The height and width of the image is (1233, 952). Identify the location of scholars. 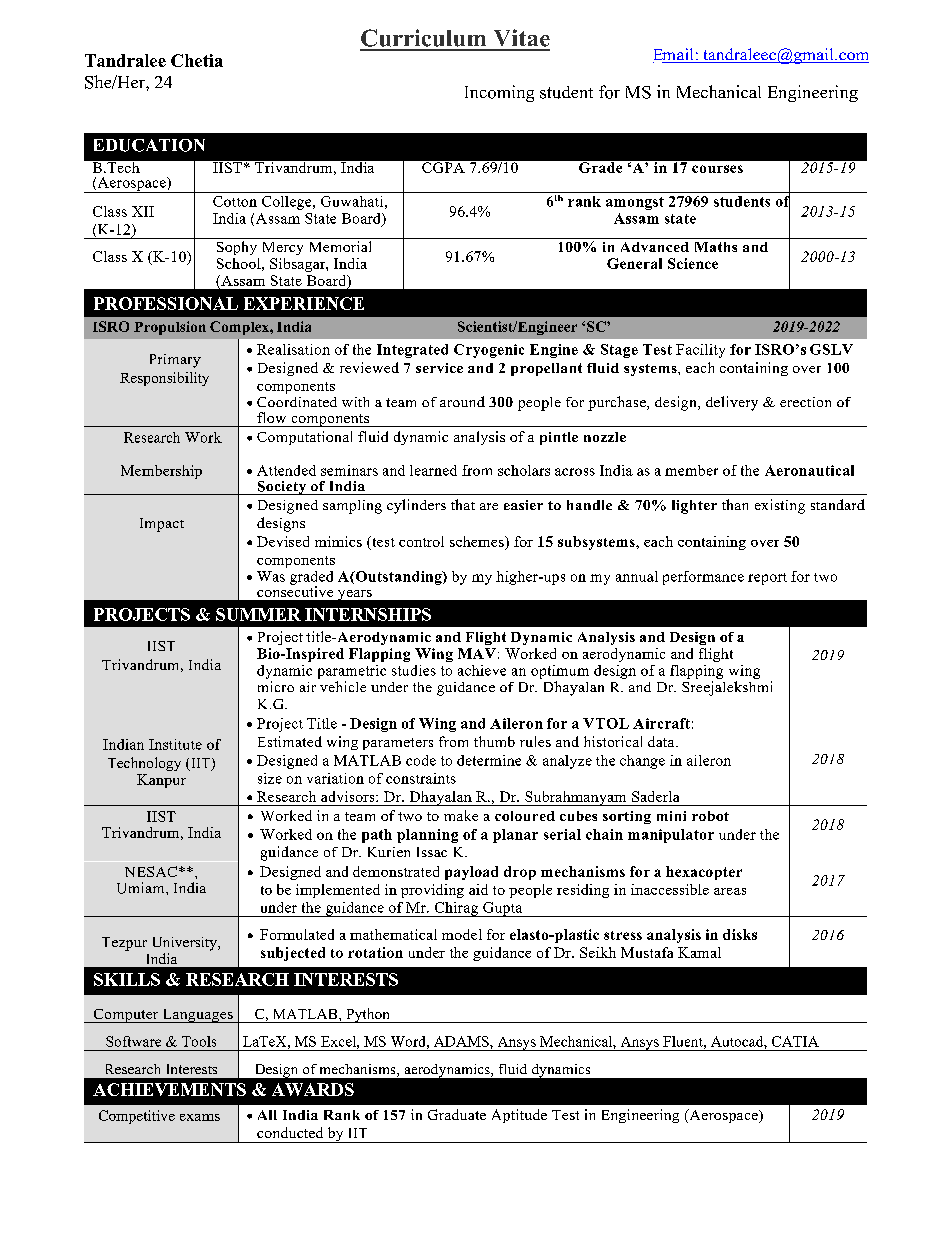
(524, 470).
